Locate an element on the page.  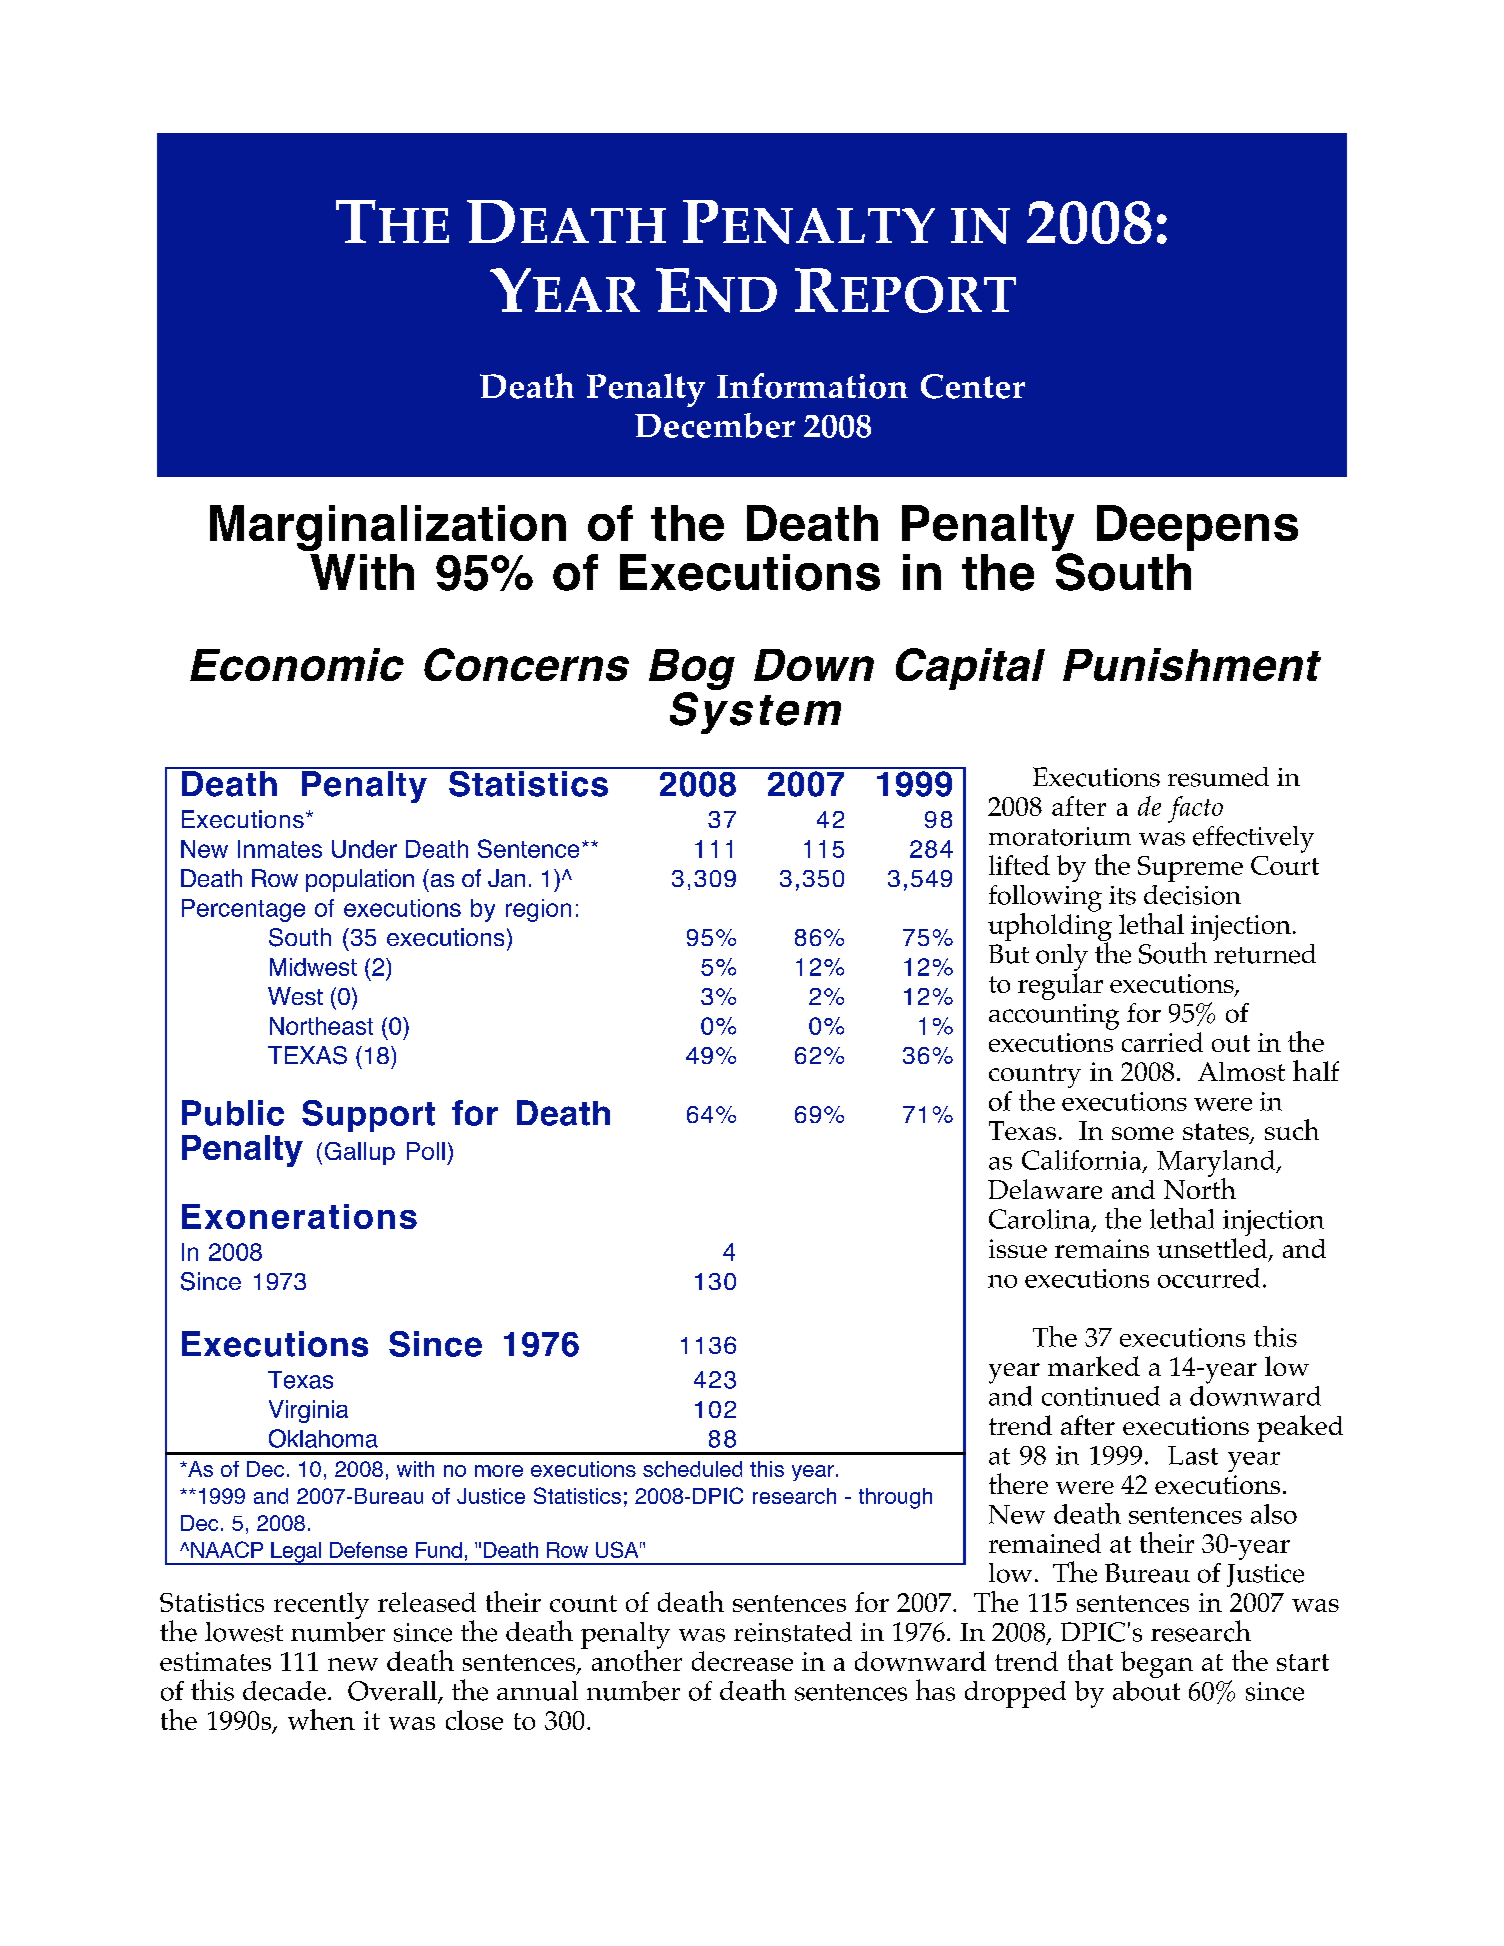
Deepens is located at coordinates (1197, 528).
